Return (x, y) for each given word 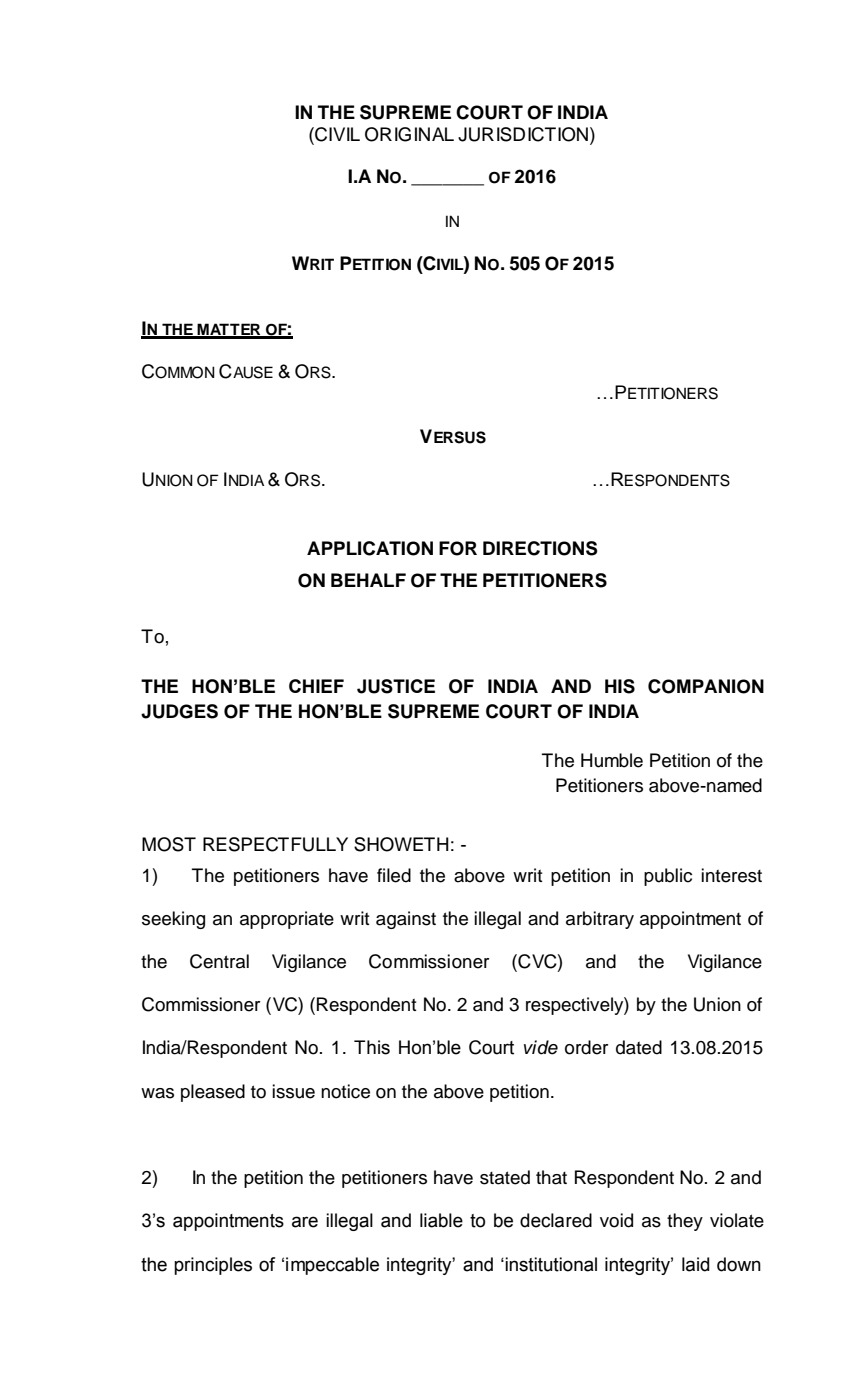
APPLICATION (370, 548)
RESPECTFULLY (275, 844)
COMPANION (706, 686)
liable (441, 1220)
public (668, 877)
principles (213, 1266)
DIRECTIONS (540, 548)
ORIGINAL (409, 134)
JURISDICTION (523, 134)
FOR (458, 548)
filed (394, 875)
